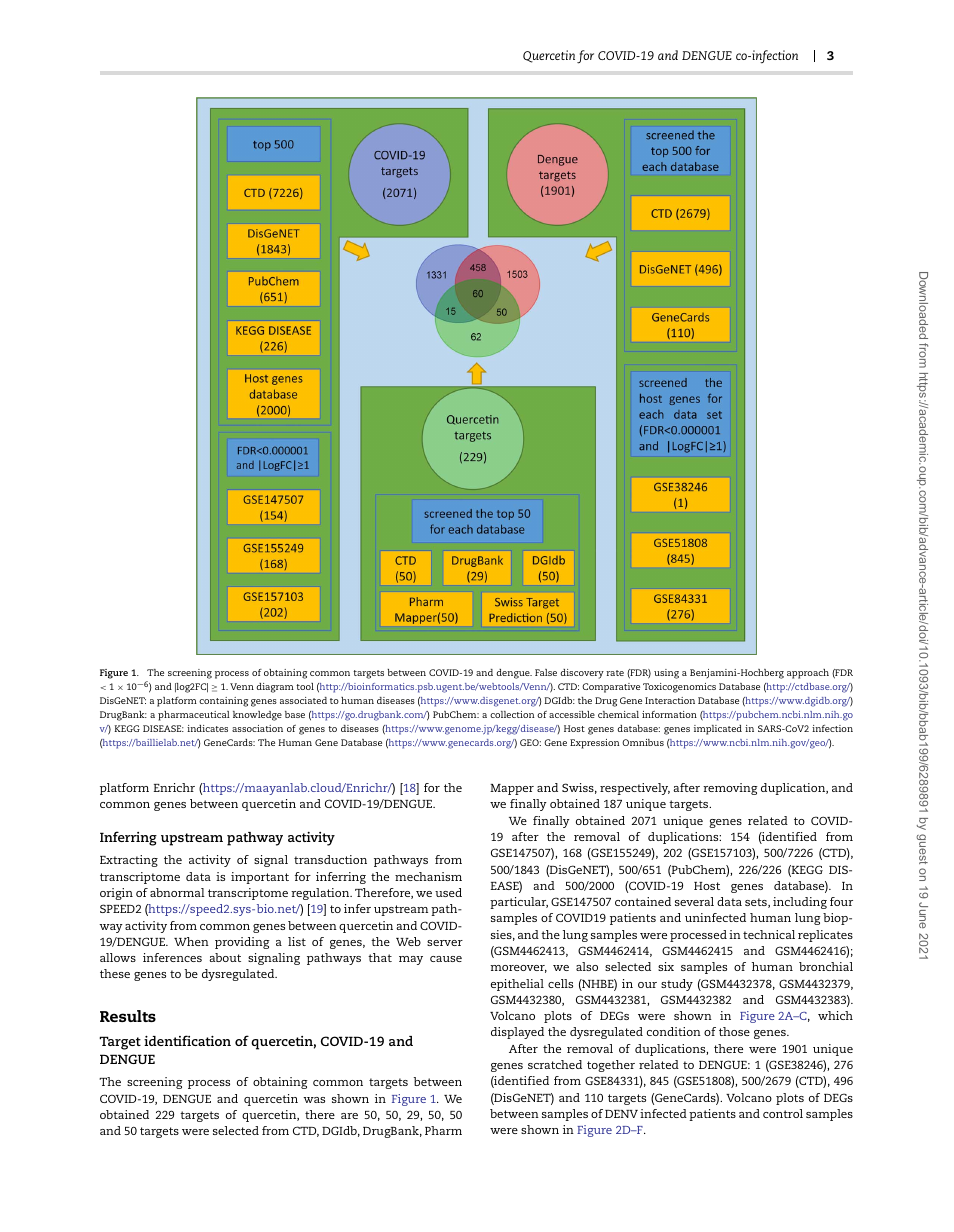  What do you see at coordinates (207, 728) in the image?
I see `indicates` at bounding box center [207, 728].
